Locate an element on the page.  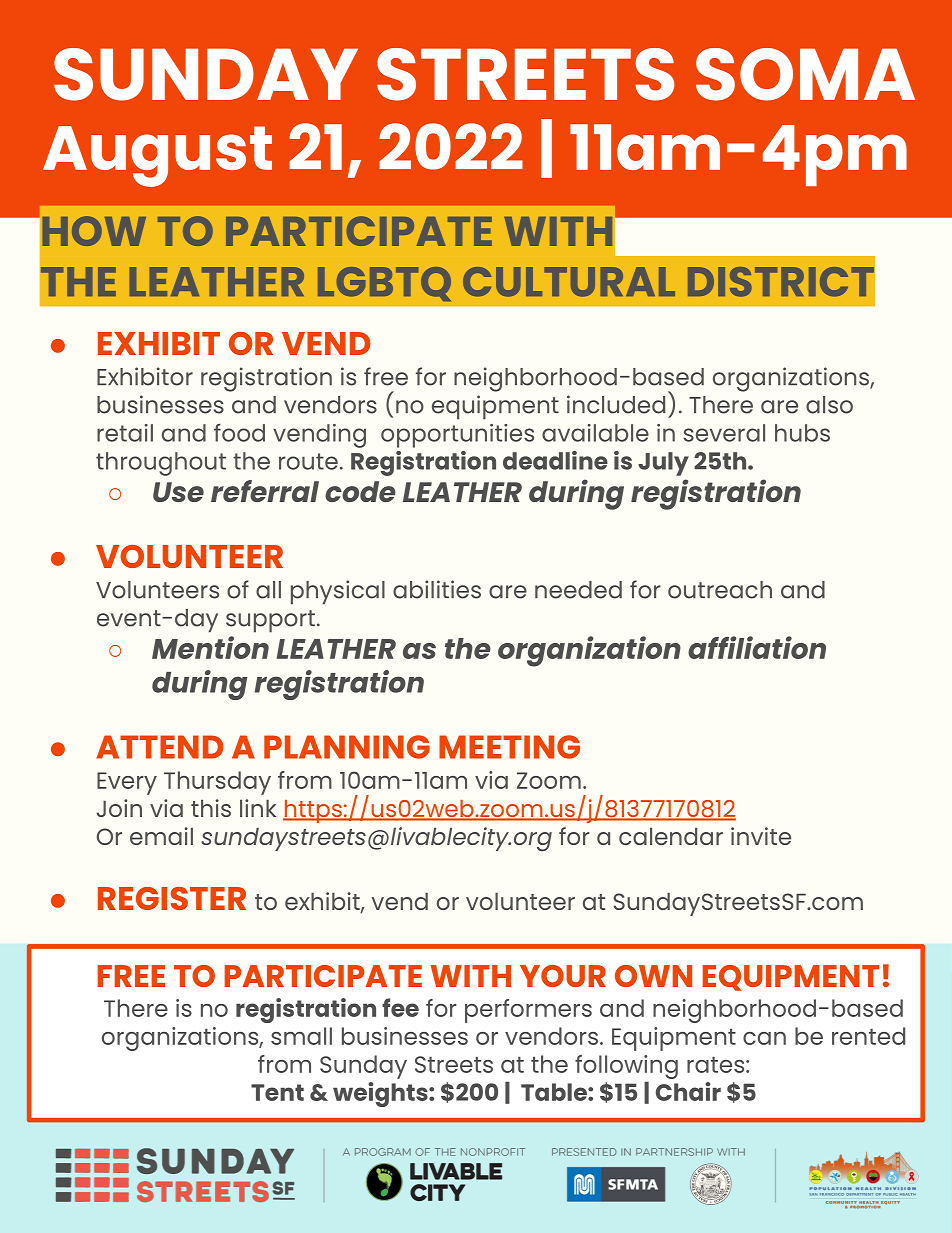
August is located at coordinates (157, 156).
